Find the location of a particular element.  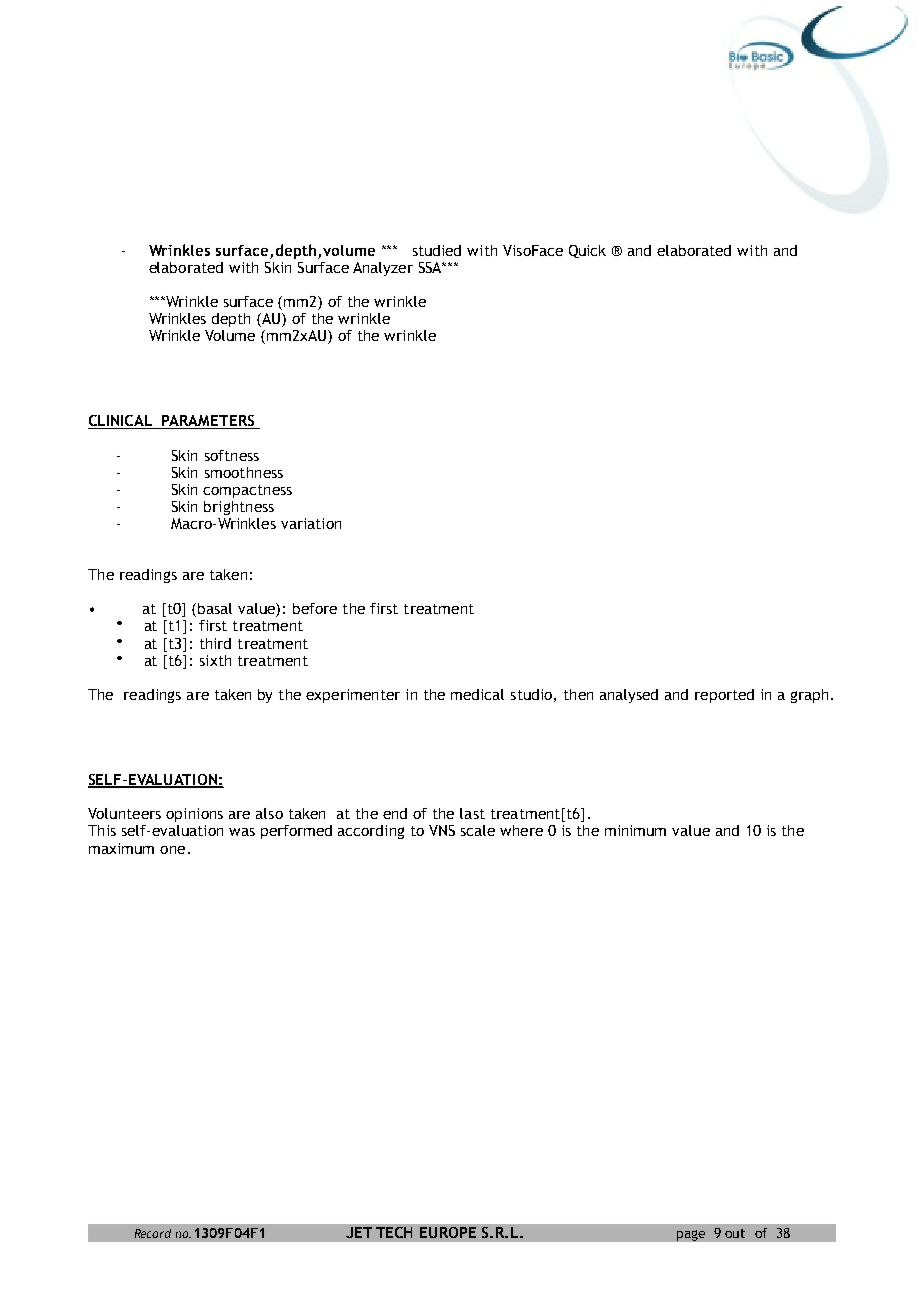

Record is located at coordinates (153, 1233).
